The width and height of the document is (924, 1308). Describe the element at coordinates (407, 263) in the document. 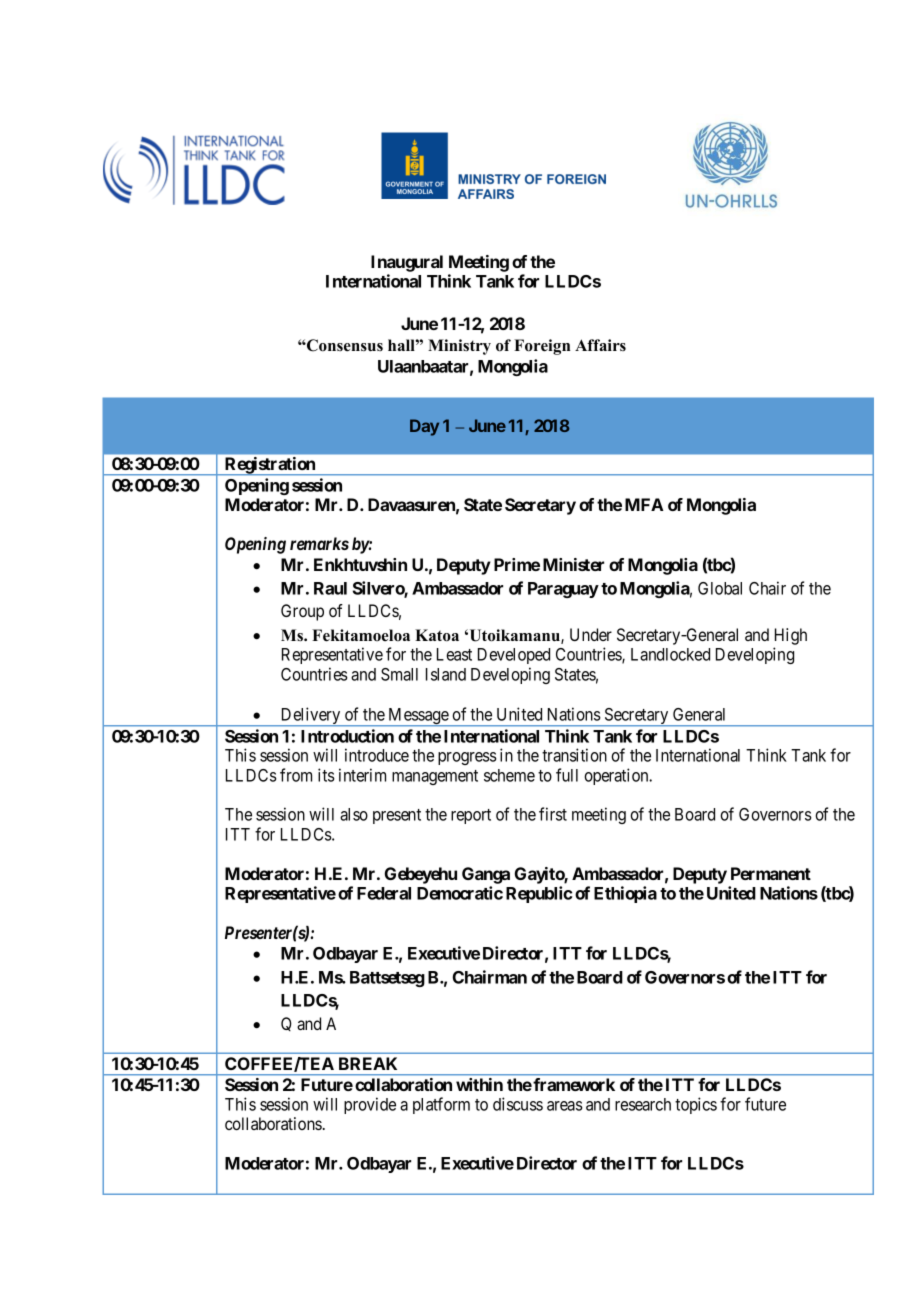

I see `Inaugural` at that location.
